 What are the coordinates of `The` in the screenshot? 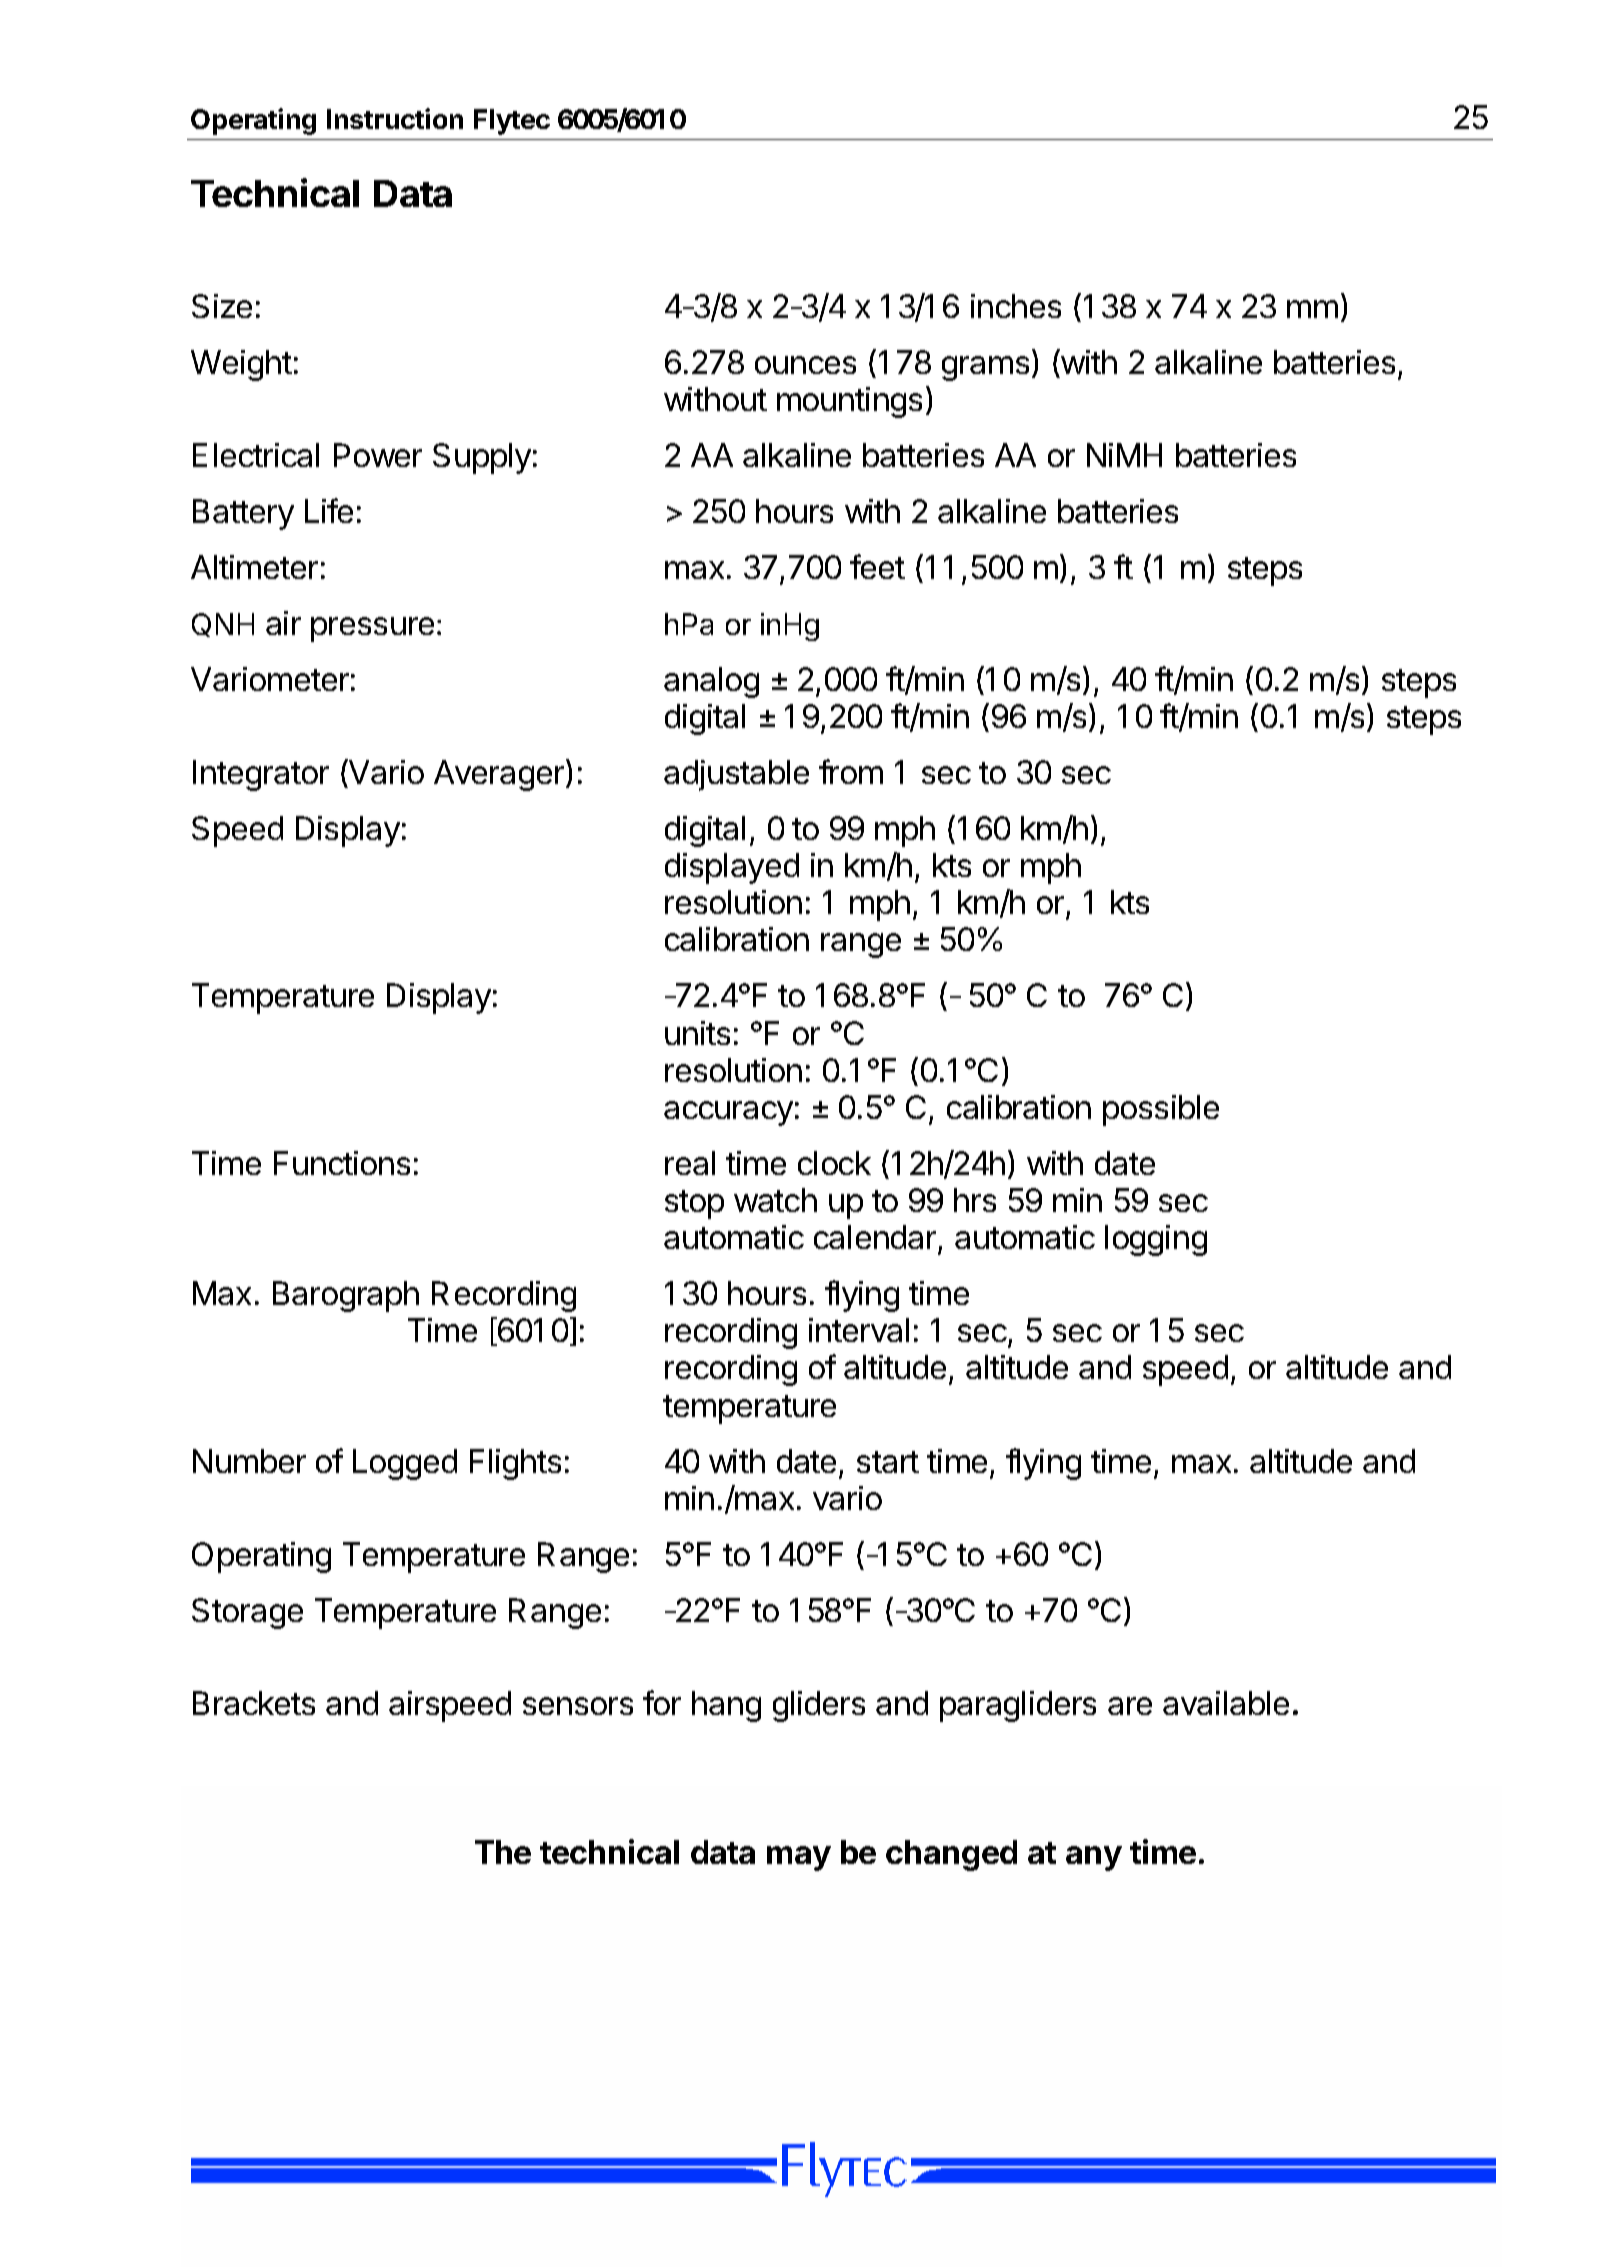 It's located at (503, 1852).
